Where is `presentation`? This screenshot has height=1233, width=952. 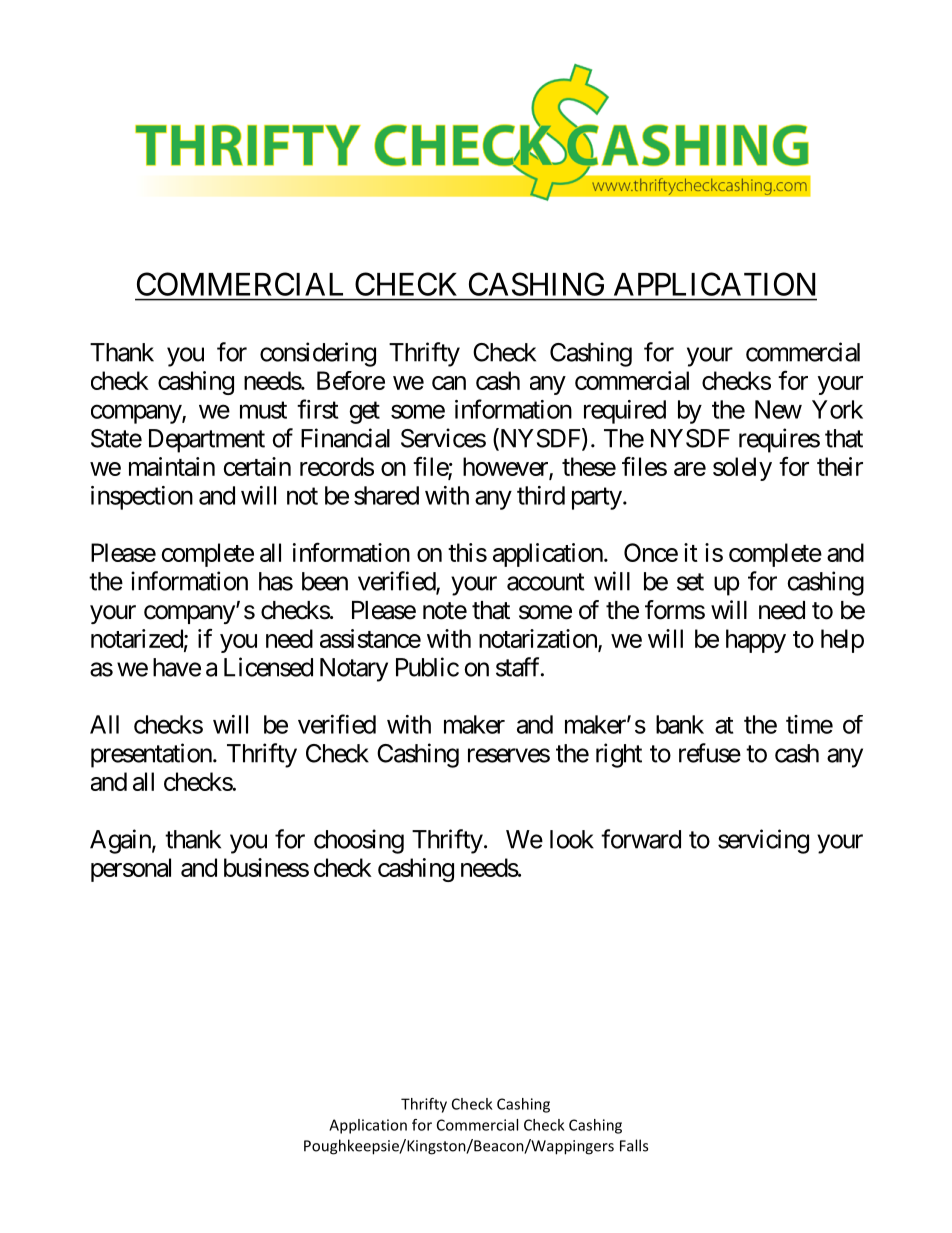
presentation is located at coordinates (151, 755).
